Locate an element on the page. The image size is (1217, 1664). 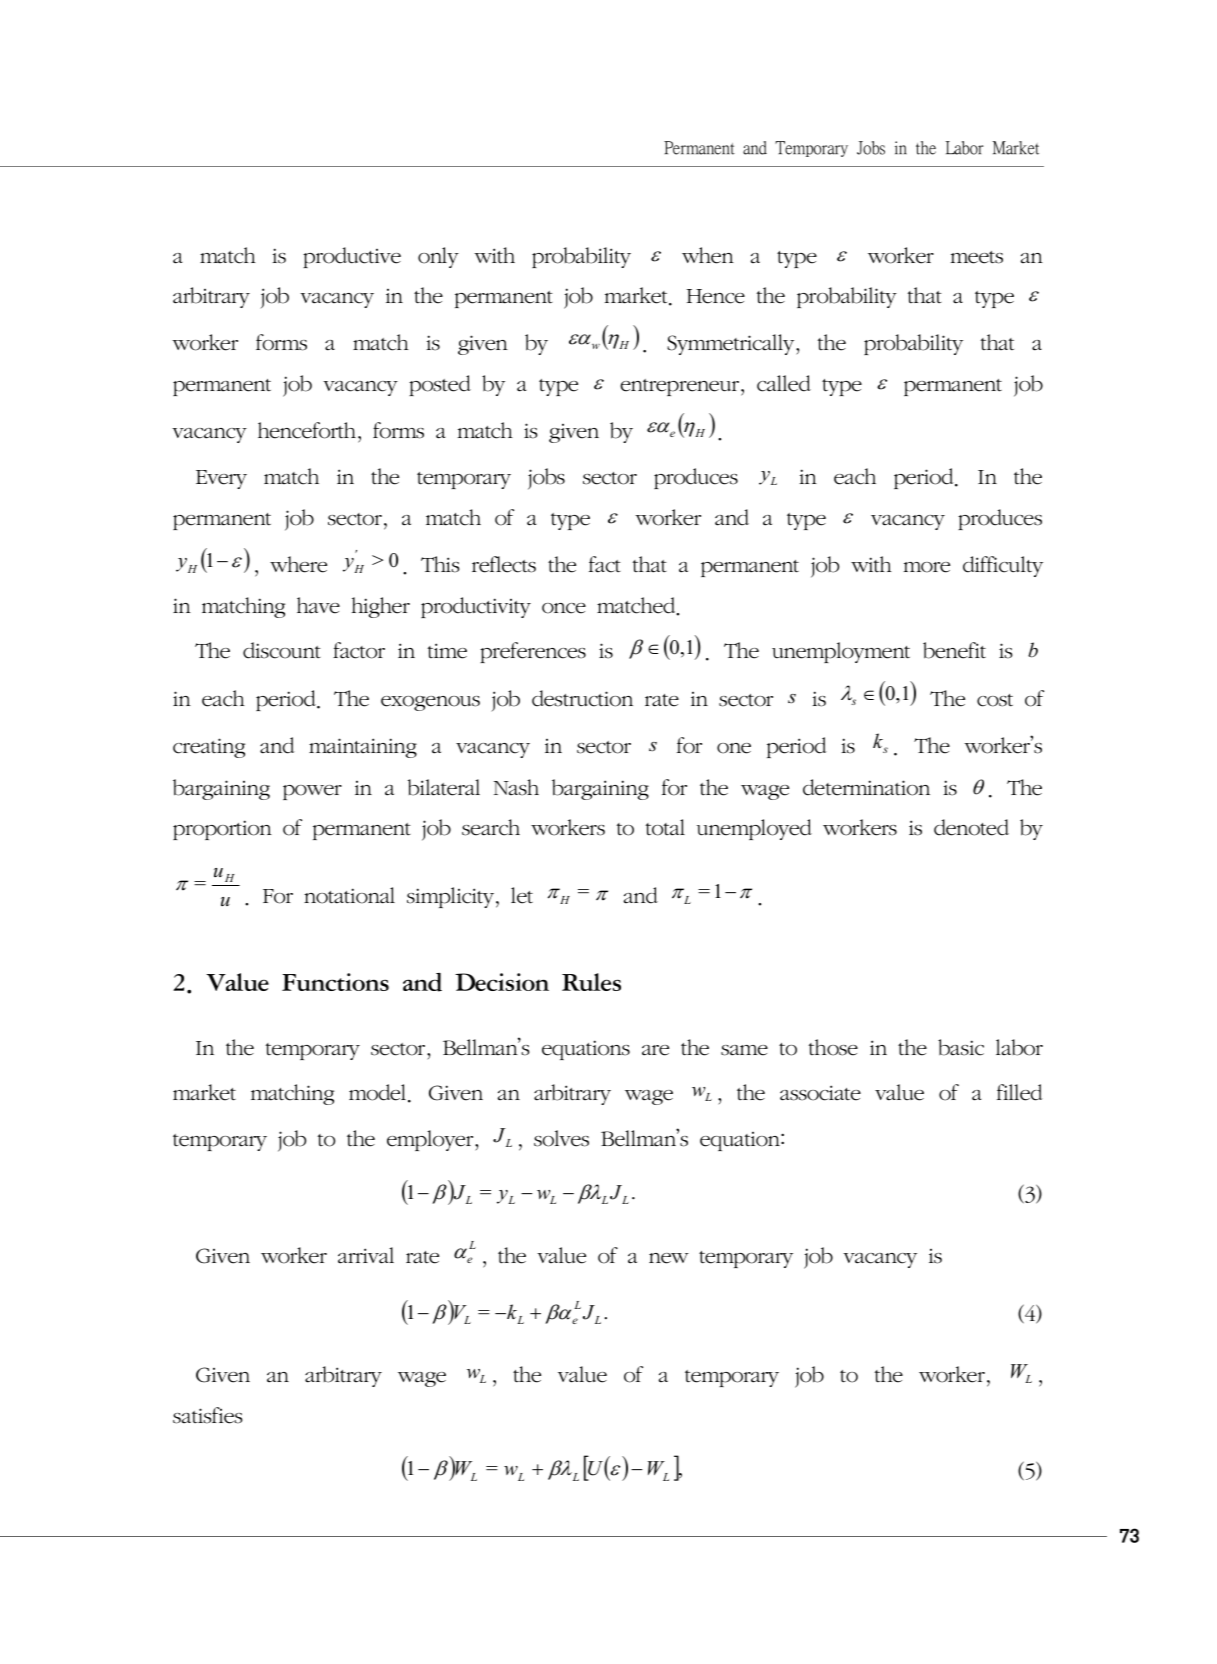
when is located at coordinates (708, 255).
